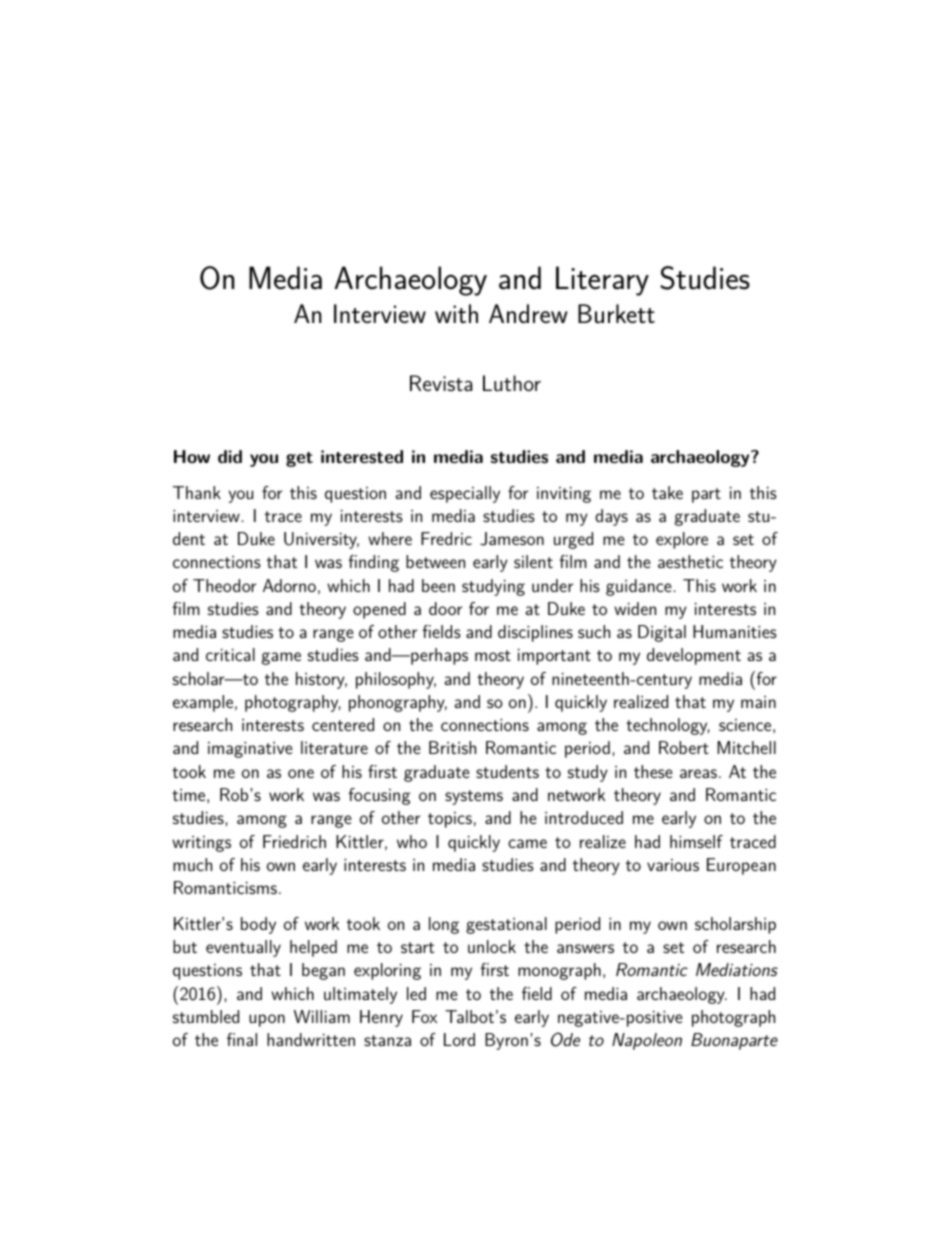 The width and height of the page is (952, 1233). What do you see at coordinates (528, 313) in the page?
I see `Andrew` at bounding box center [528, 313].
